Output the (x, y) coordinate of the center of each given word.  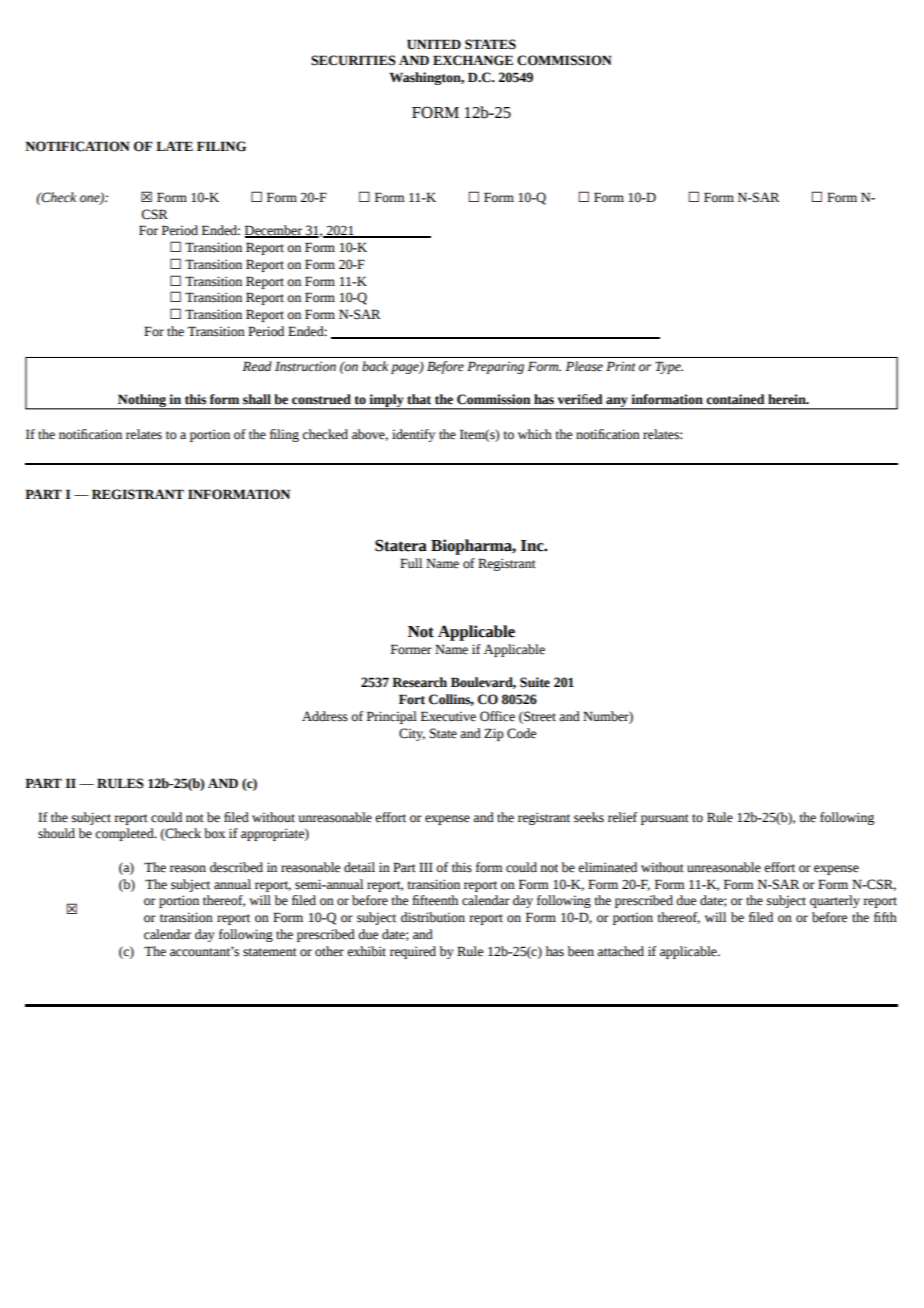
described (236, 867)
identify (413, 435)
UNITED (434, 44)
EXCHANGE (473, 60)
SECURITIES (353, 60)
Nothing (142, 402)
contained (735, 399)
